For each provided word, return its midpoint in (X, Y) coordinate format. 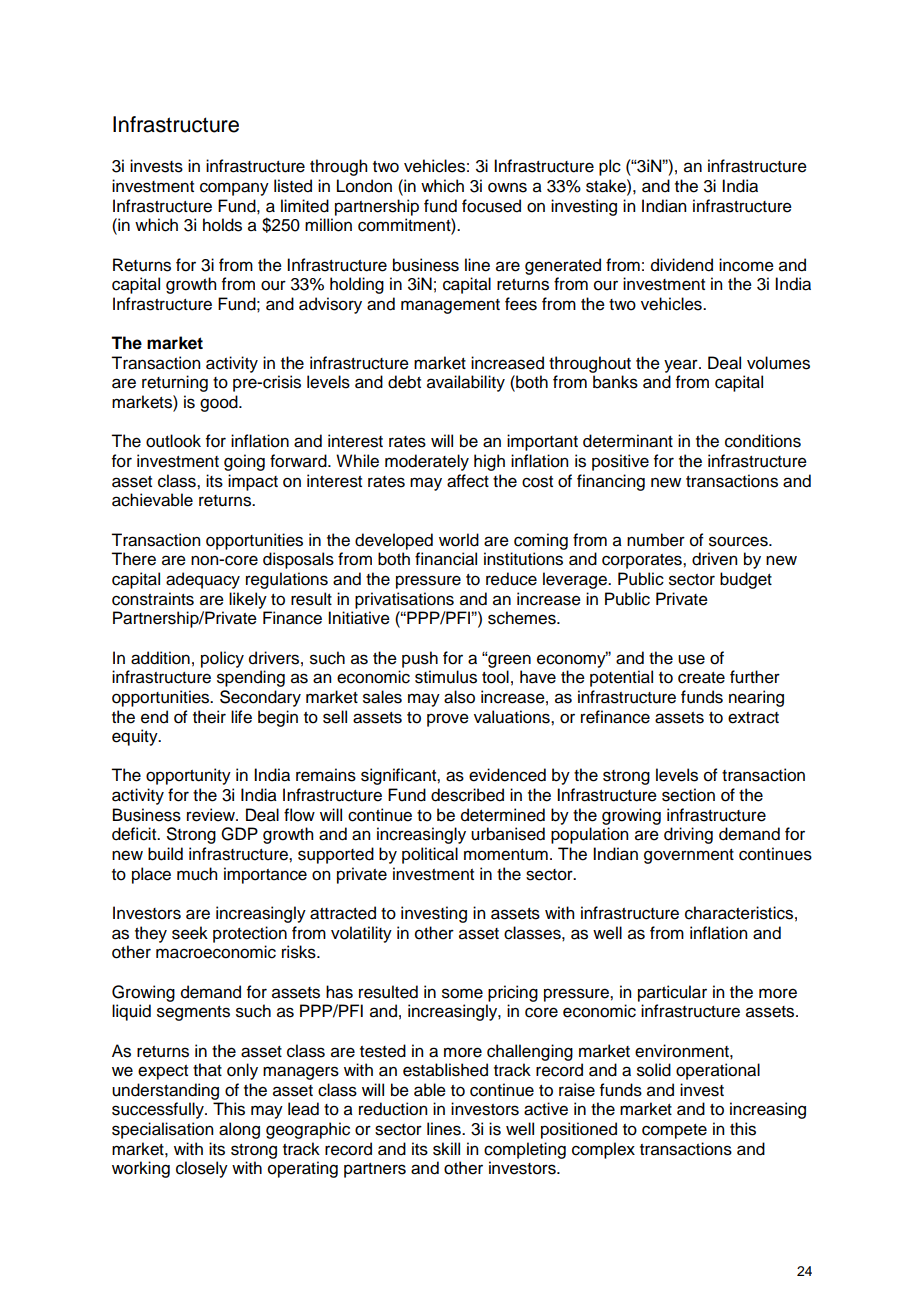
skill (446, 1149)
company (234, 189)
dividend (682, 265)
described (467, 795)
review (212, 815)
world (459, 540)
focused (491, 206)
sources (739, 541)
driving (688, 835)
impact (253, 482)
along (239, 1130)
